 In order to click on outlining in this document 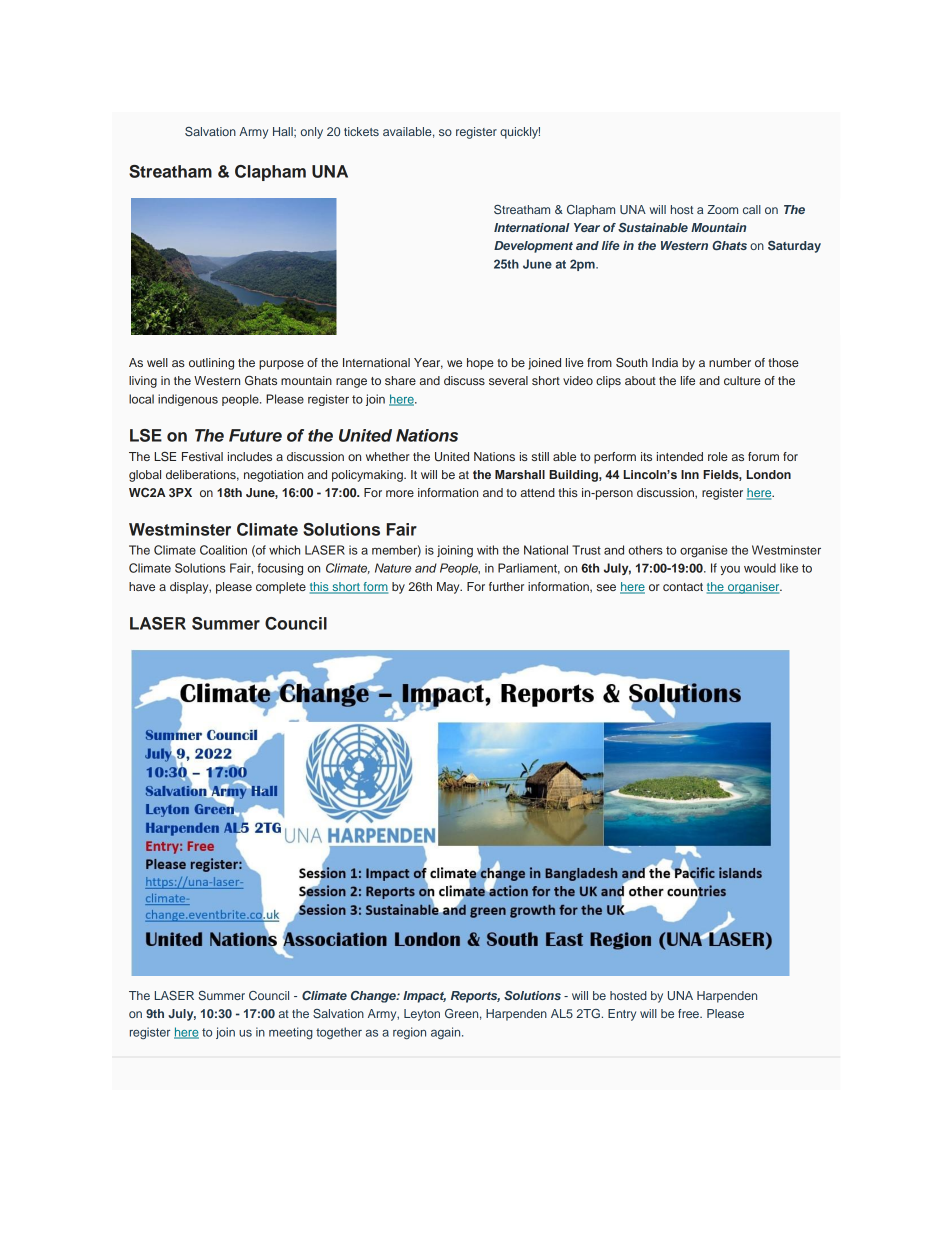, I will do `click(211, 364)`.
